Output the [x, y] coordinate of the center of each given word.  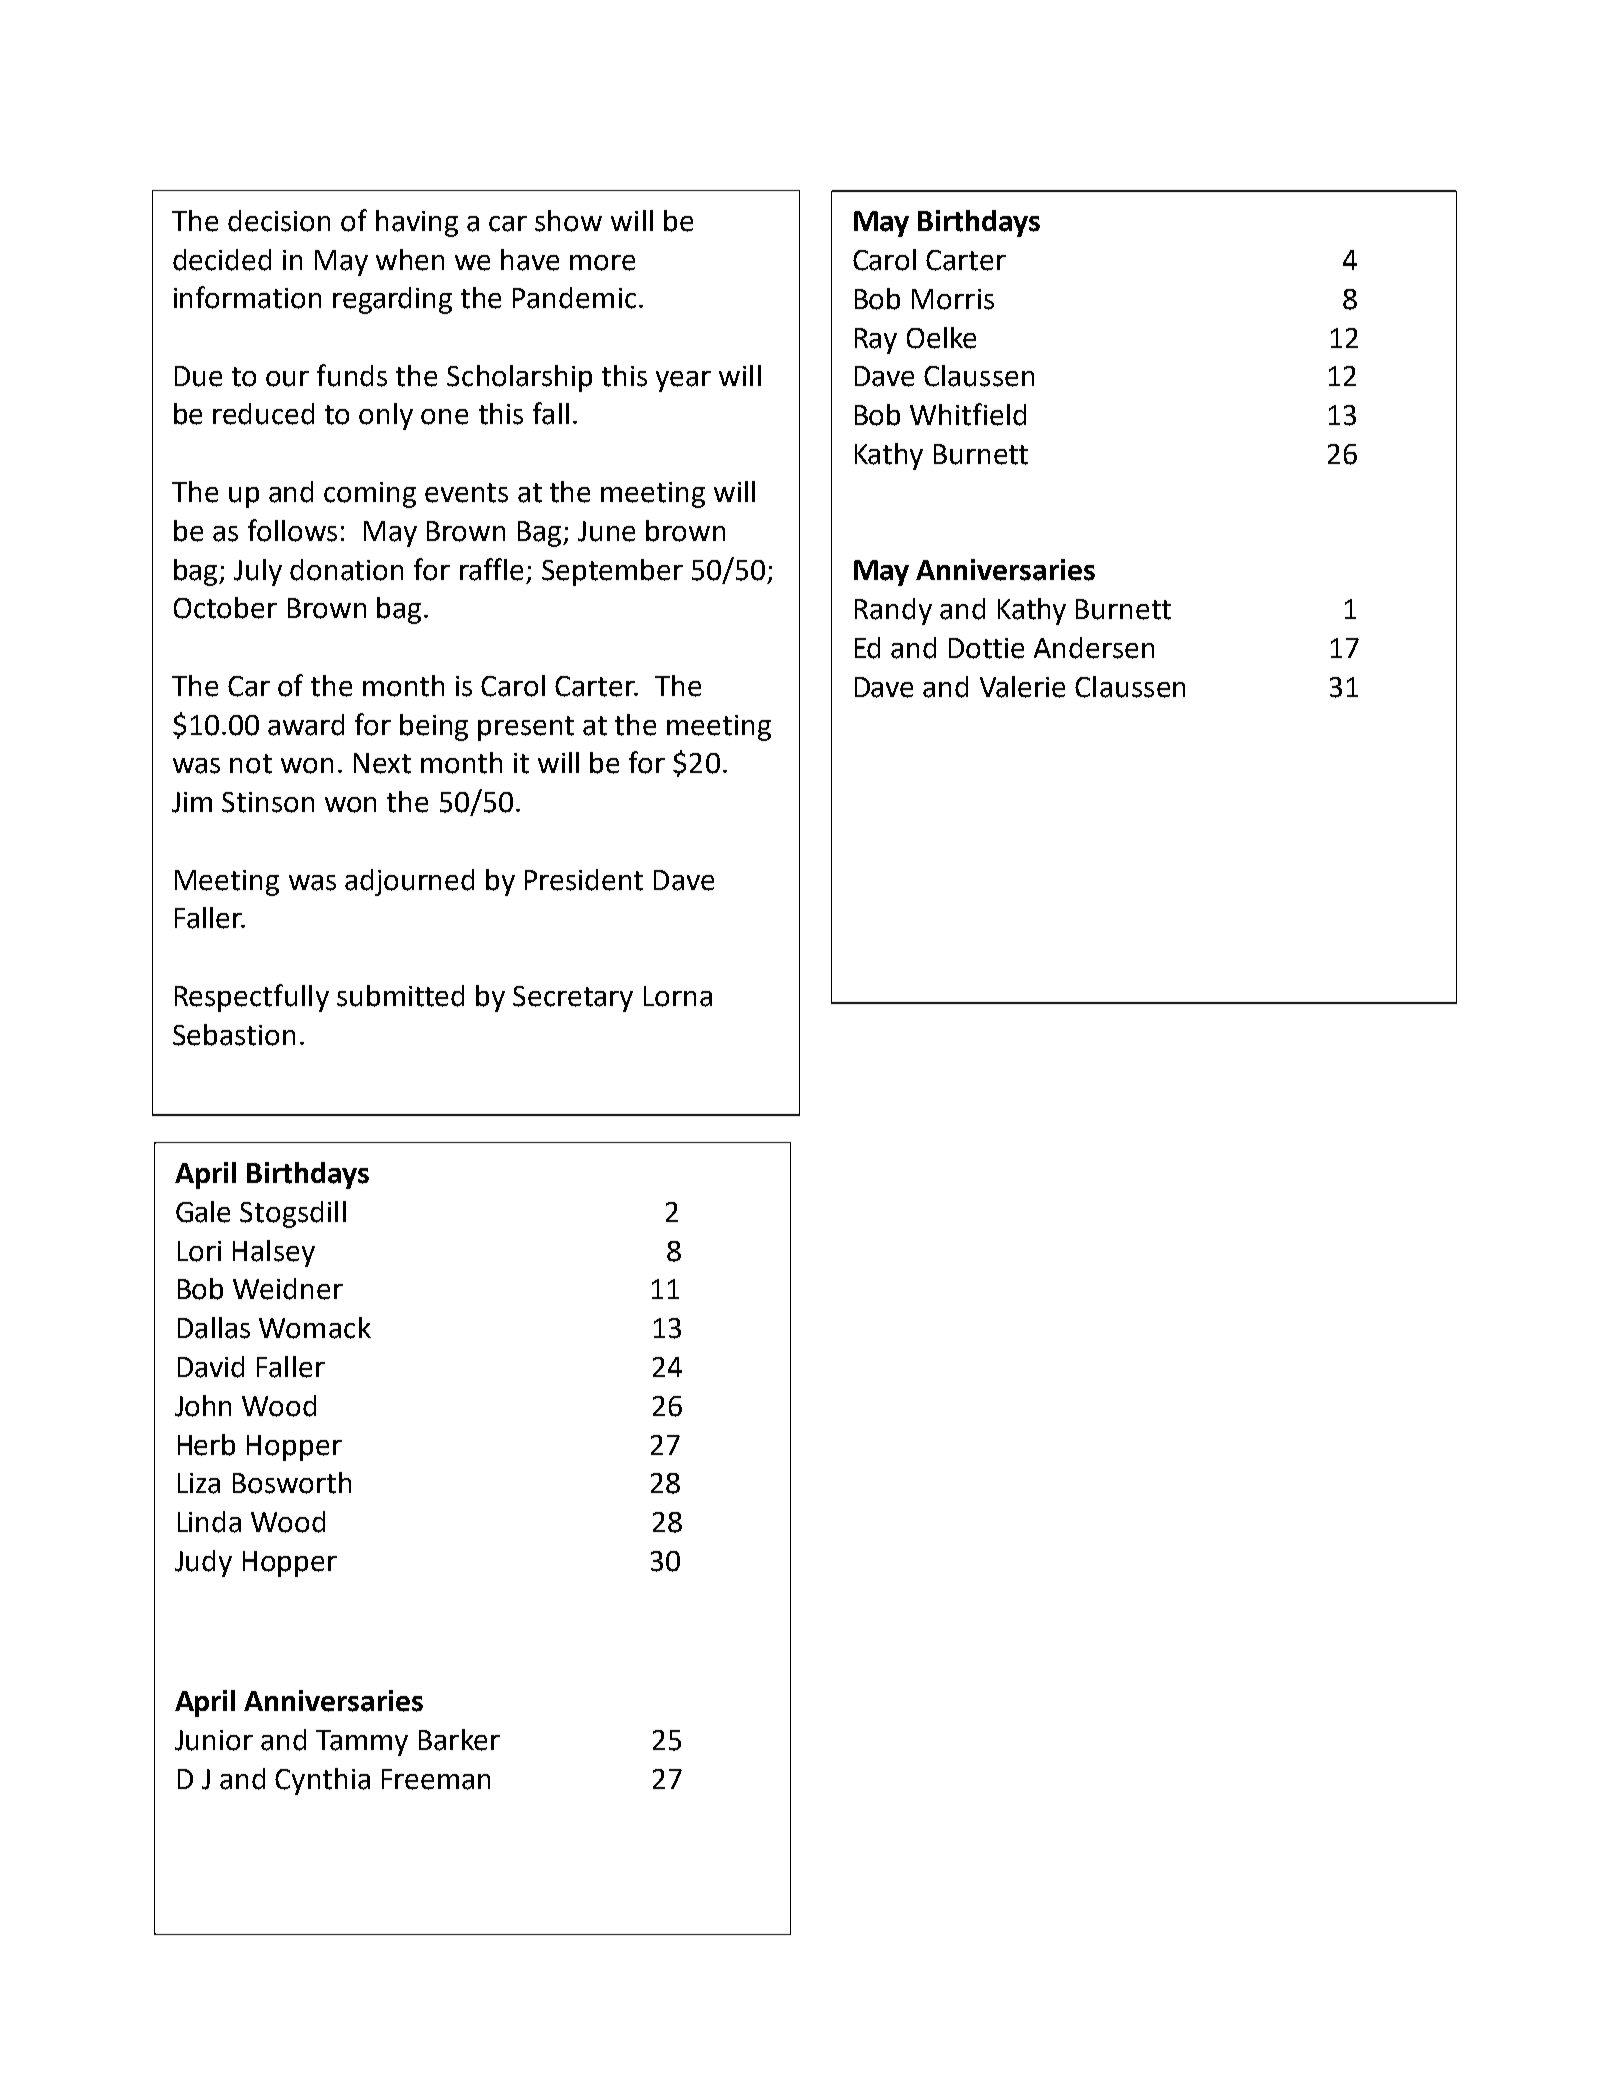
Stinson [268, 802]
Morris [953, 299]
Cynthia [322, 1781]
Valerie [1022, 687]
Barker [459, 1740]
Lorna [678, 996]
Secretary [573, 999]
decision [279, 221]
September [612, 572]
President [584, 880]
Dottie [986, 648]
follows [292, 530]
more [602, 263]
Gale [203, 1212]
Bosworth [292, 1483]
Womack [315, 1328]
